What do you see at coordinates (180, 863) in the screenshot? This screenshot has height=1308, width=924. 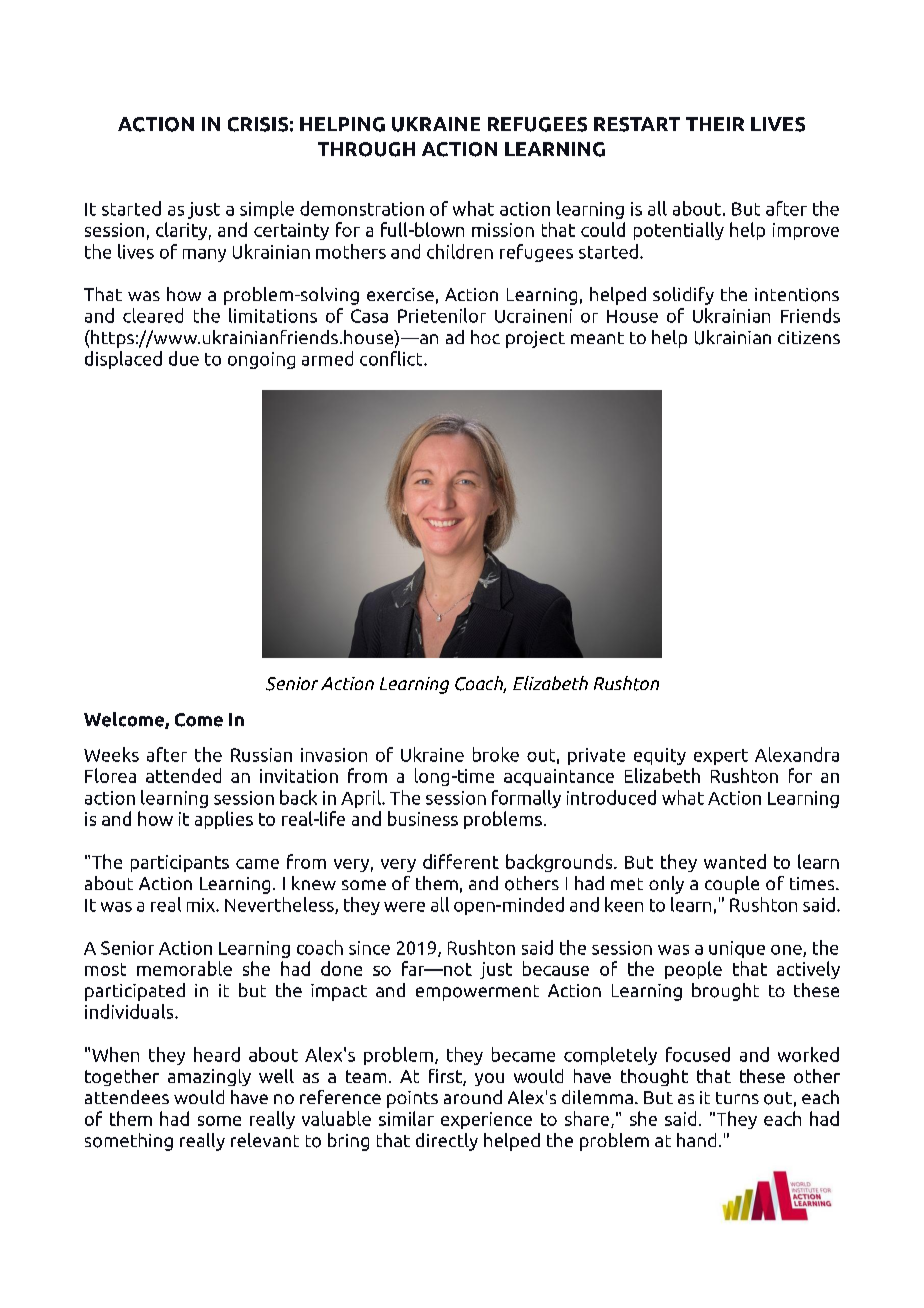 I see `participants` at bounding box center [180, 863].
